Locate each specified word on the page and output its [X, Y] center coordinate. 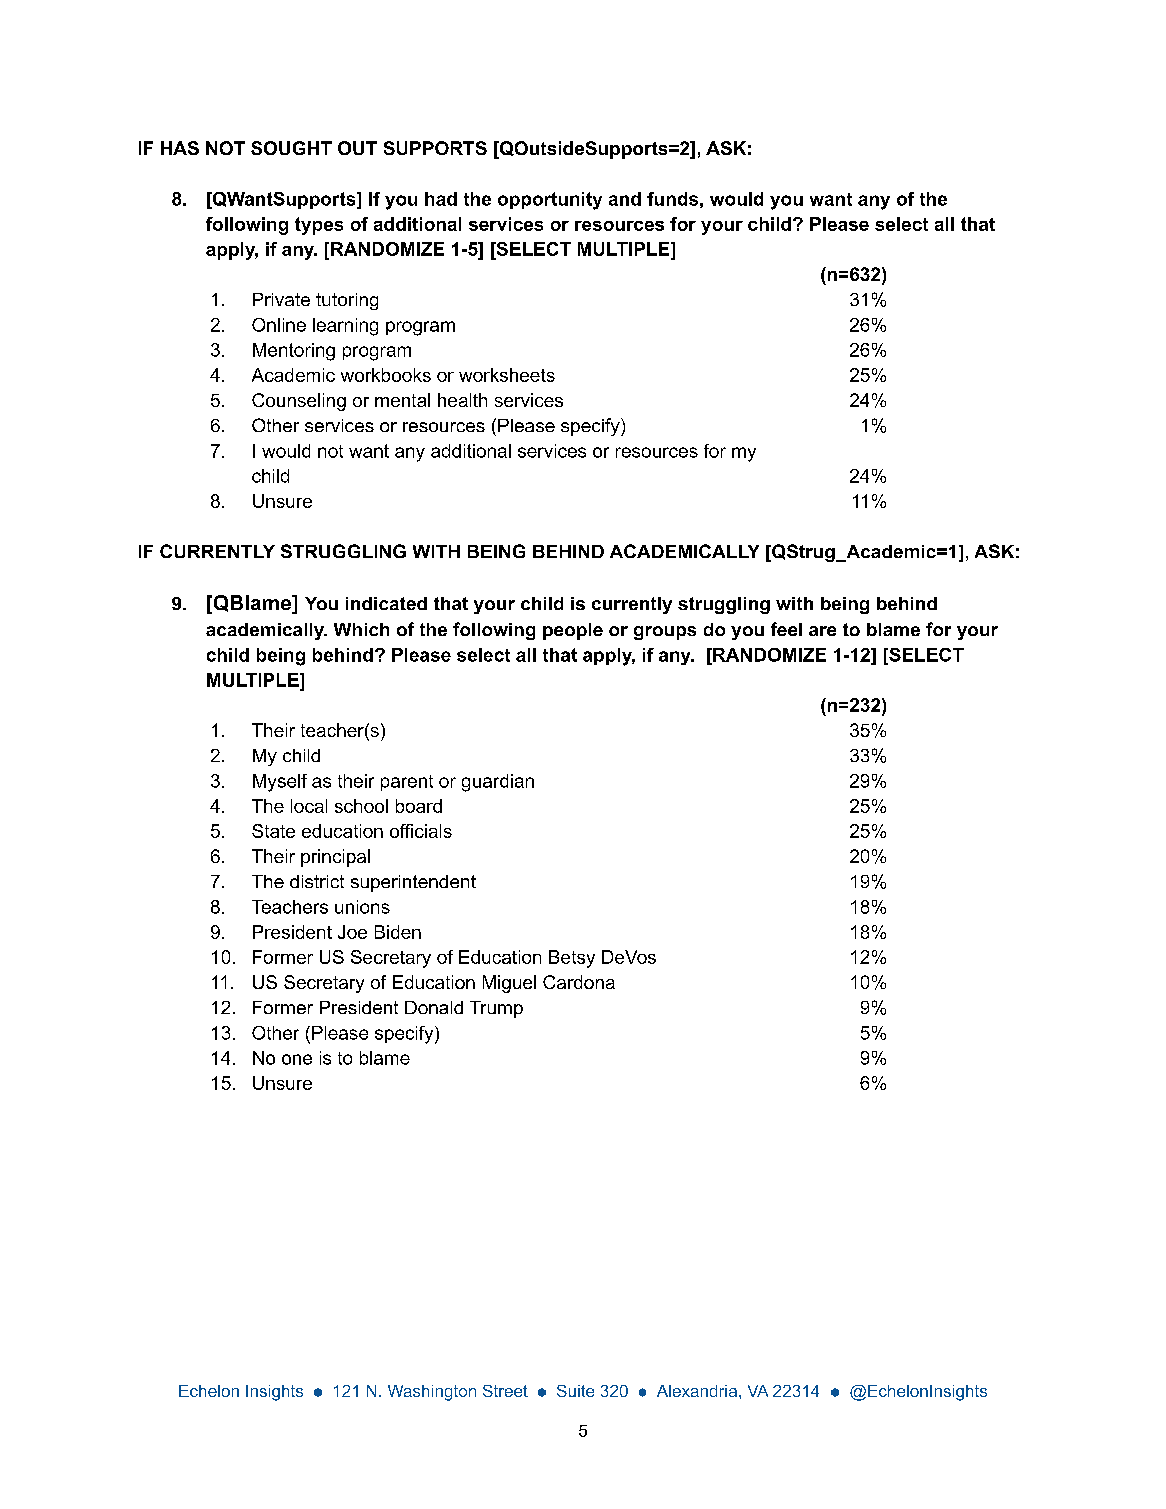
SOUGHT [291, 148]
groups [665, 633]
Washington [432, 1393]
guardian [498, 783]
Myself [280, 783]
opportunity [550, 201]
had [441, 199]
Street [505, 1391]
